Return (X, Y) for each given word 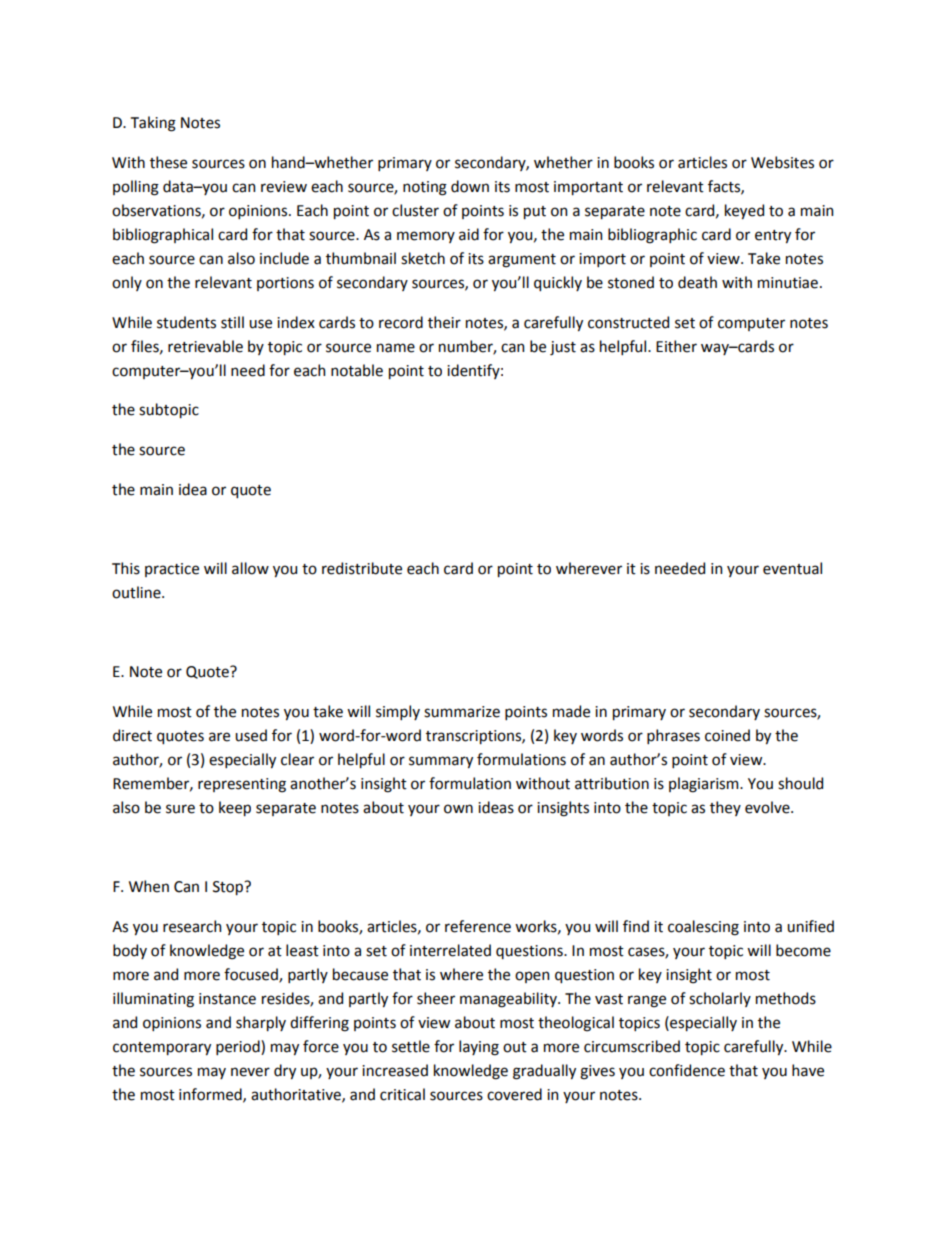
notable (357, 370)
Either (676, 346)
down (470, 186)
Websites (782, 162)
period (239, 1047)
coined (727, 735)
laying (479, 1048)
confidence (687, 1070)
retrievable (205, 346)
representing (242, 785)
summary (441, 762)
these (168, 162)
